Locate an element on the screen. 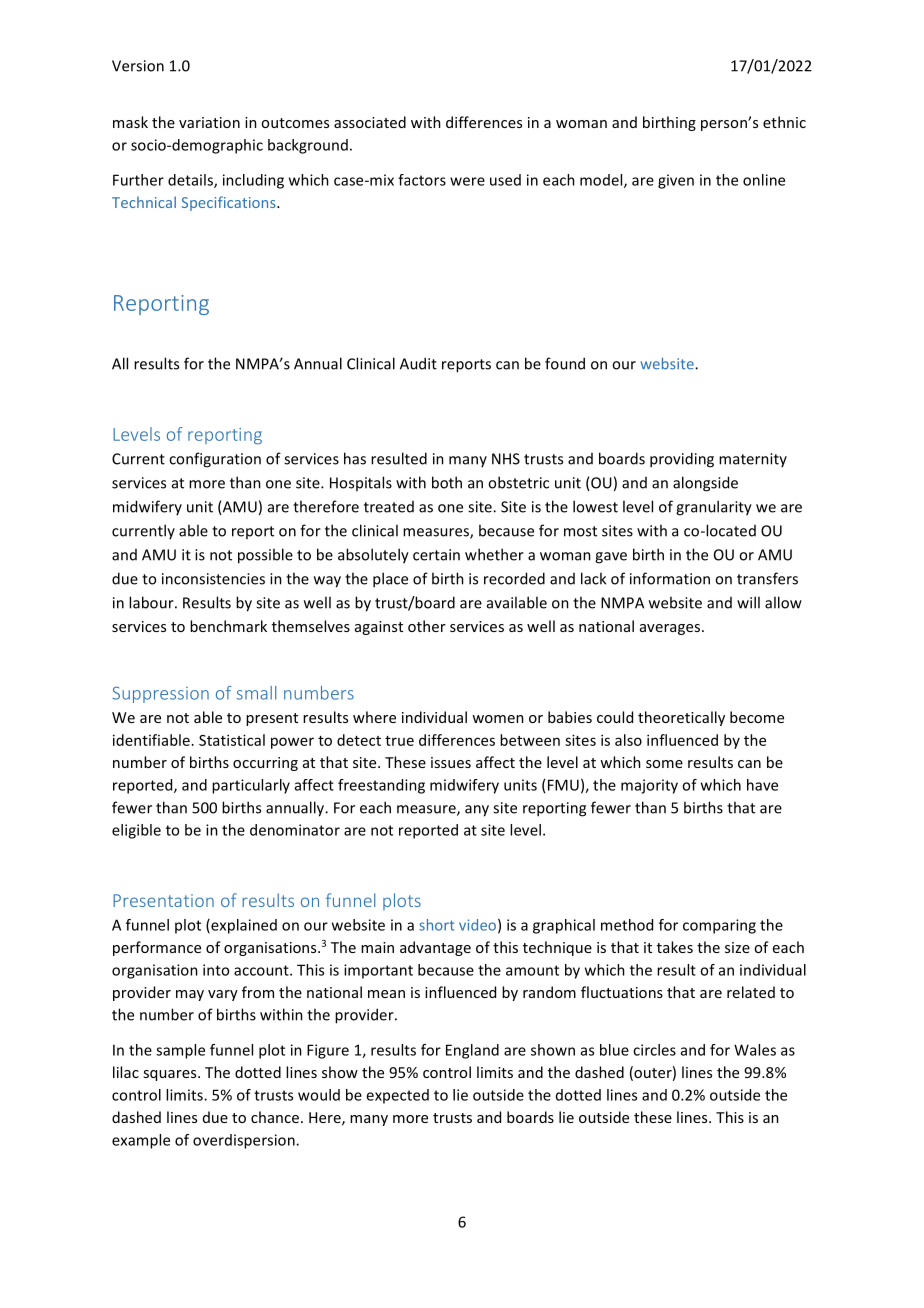  issues is located at coordinates (451, 762).
